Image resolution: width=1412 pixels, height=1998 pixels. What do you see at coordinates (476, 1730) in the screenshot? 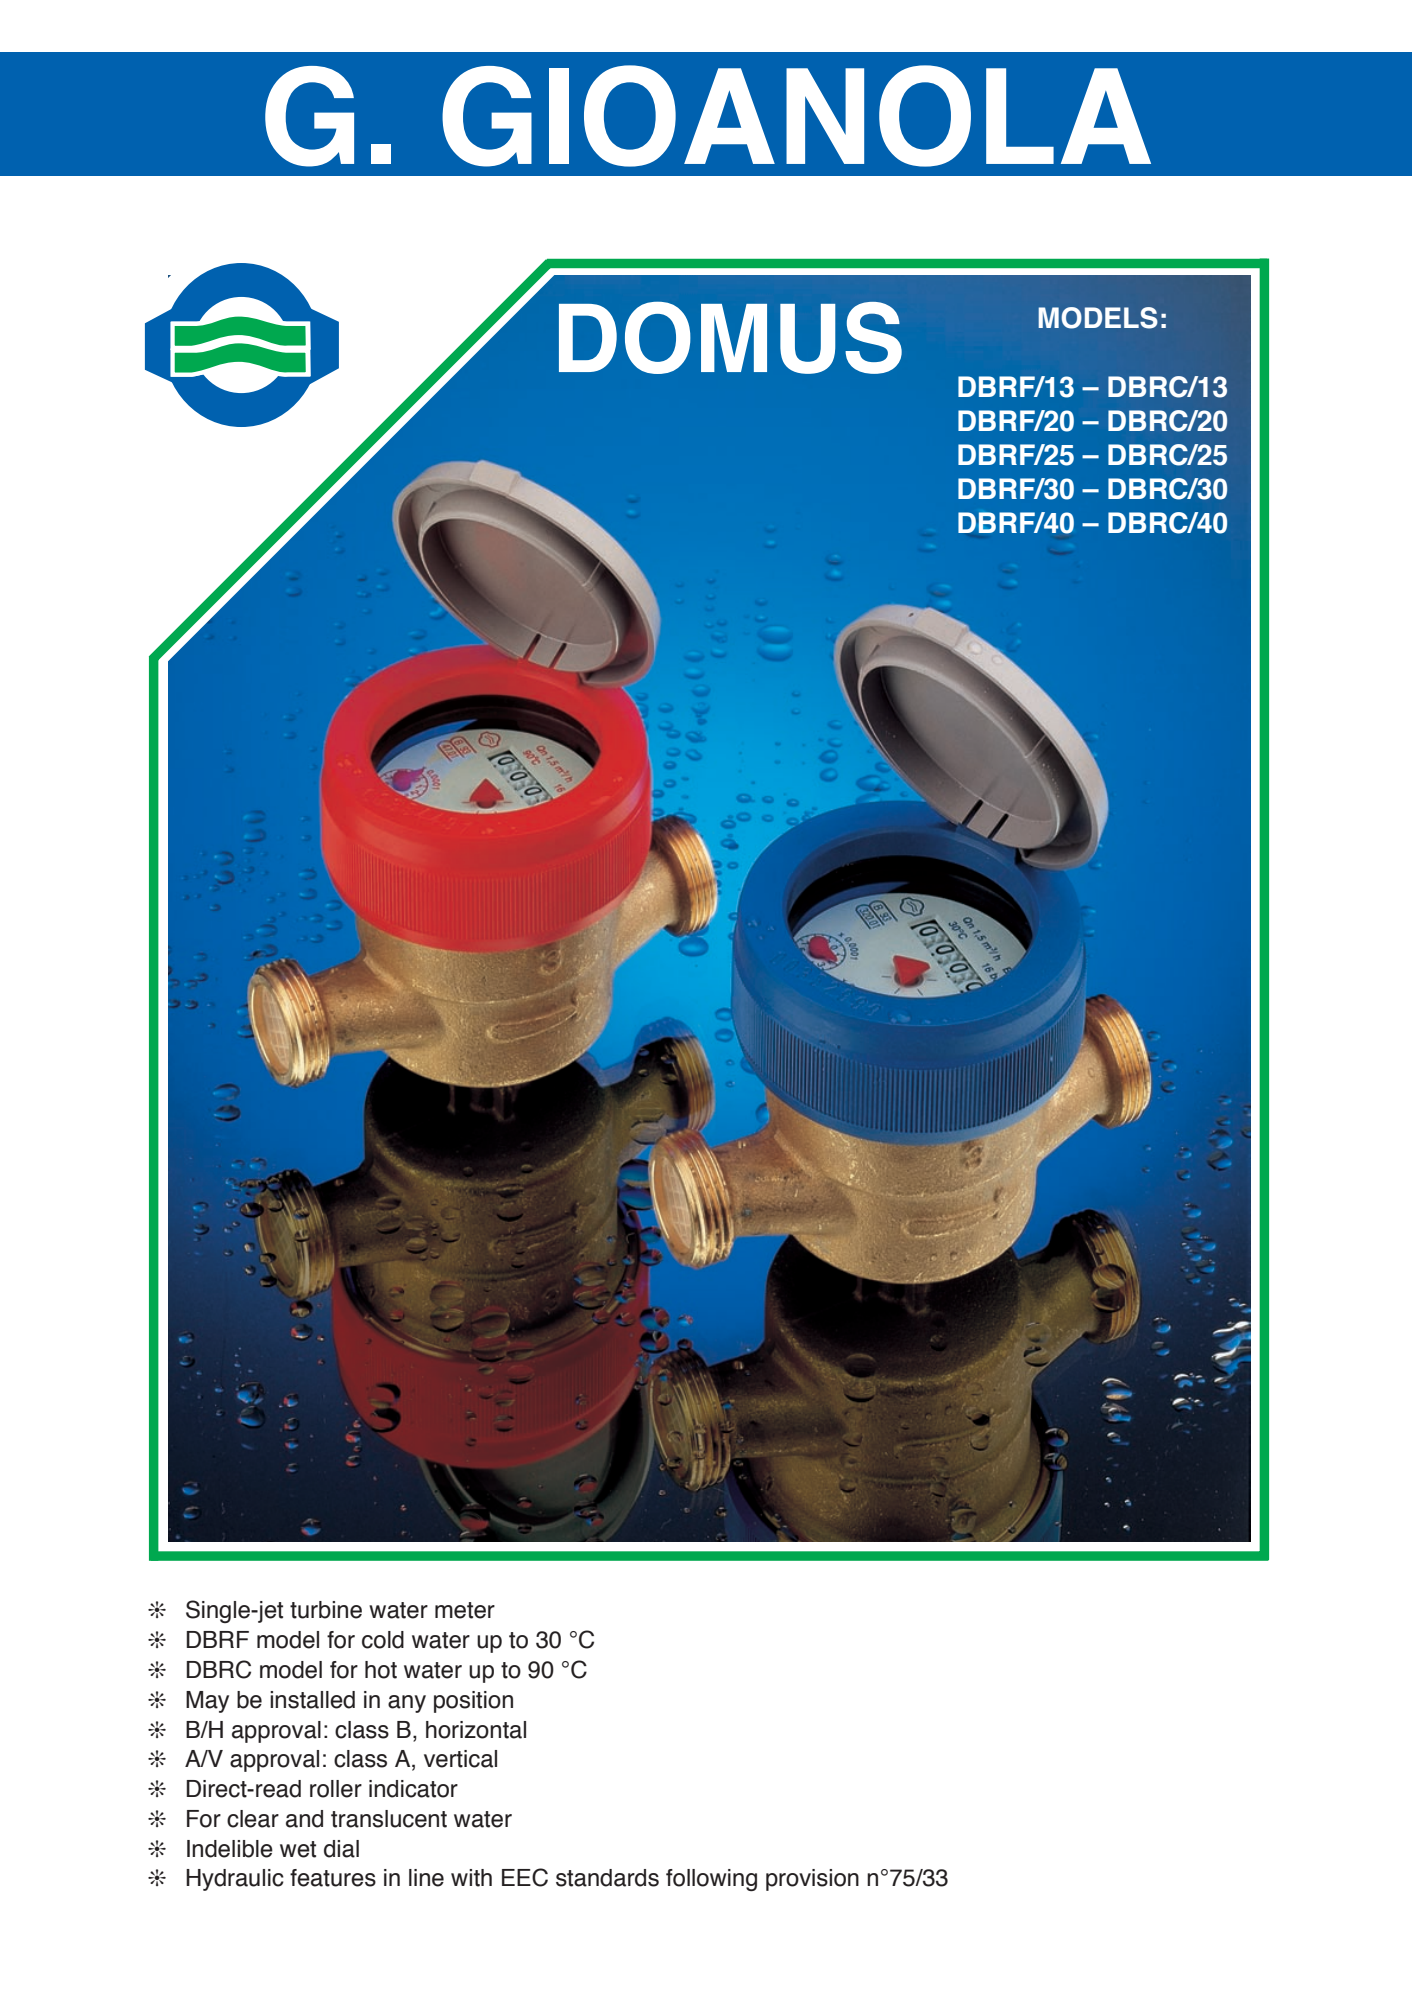
I see `horizontal` at bounding box center [476, 1730].
